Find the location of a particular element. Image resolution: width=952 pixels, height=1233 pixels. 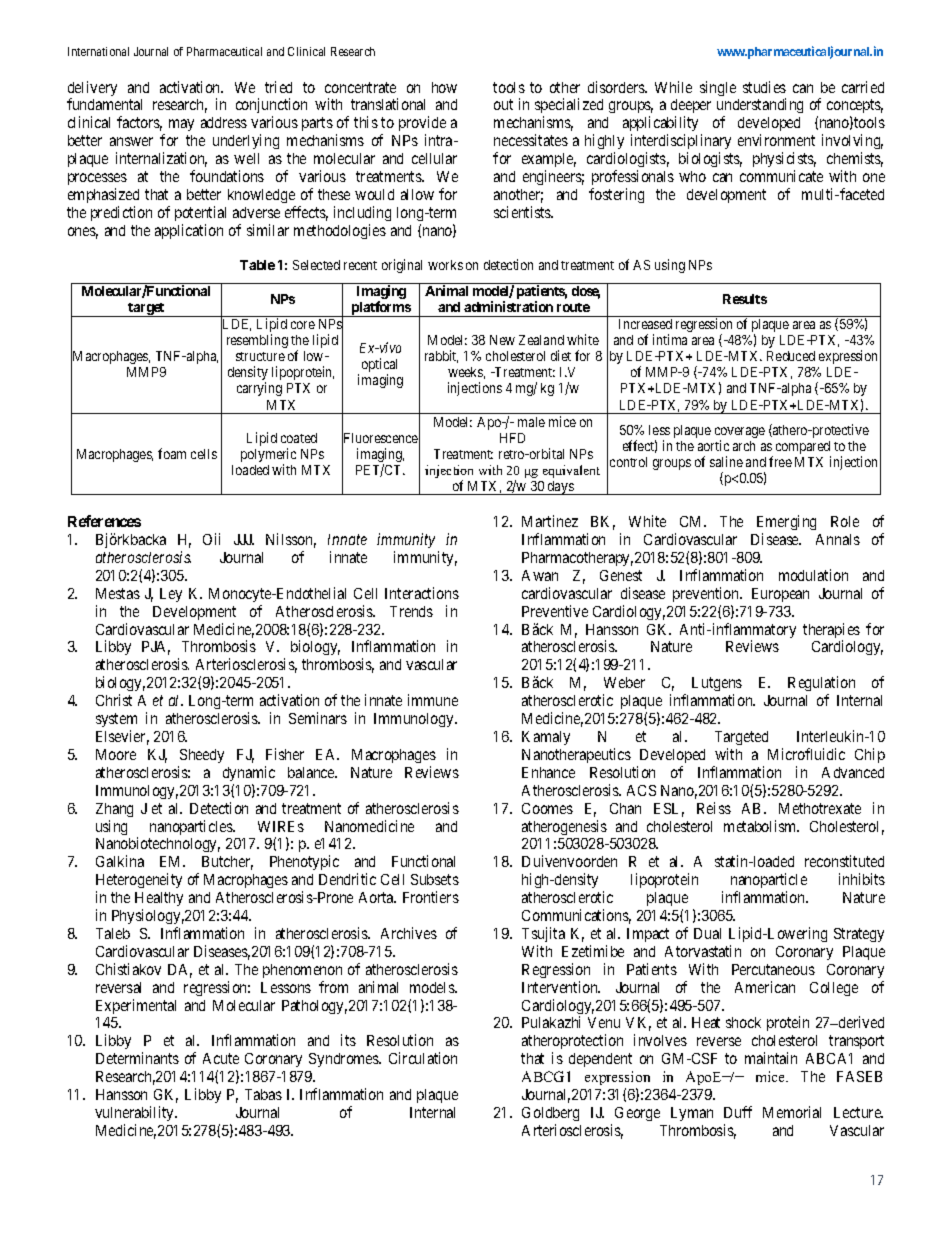

how is located at coordinates (444, 87).
